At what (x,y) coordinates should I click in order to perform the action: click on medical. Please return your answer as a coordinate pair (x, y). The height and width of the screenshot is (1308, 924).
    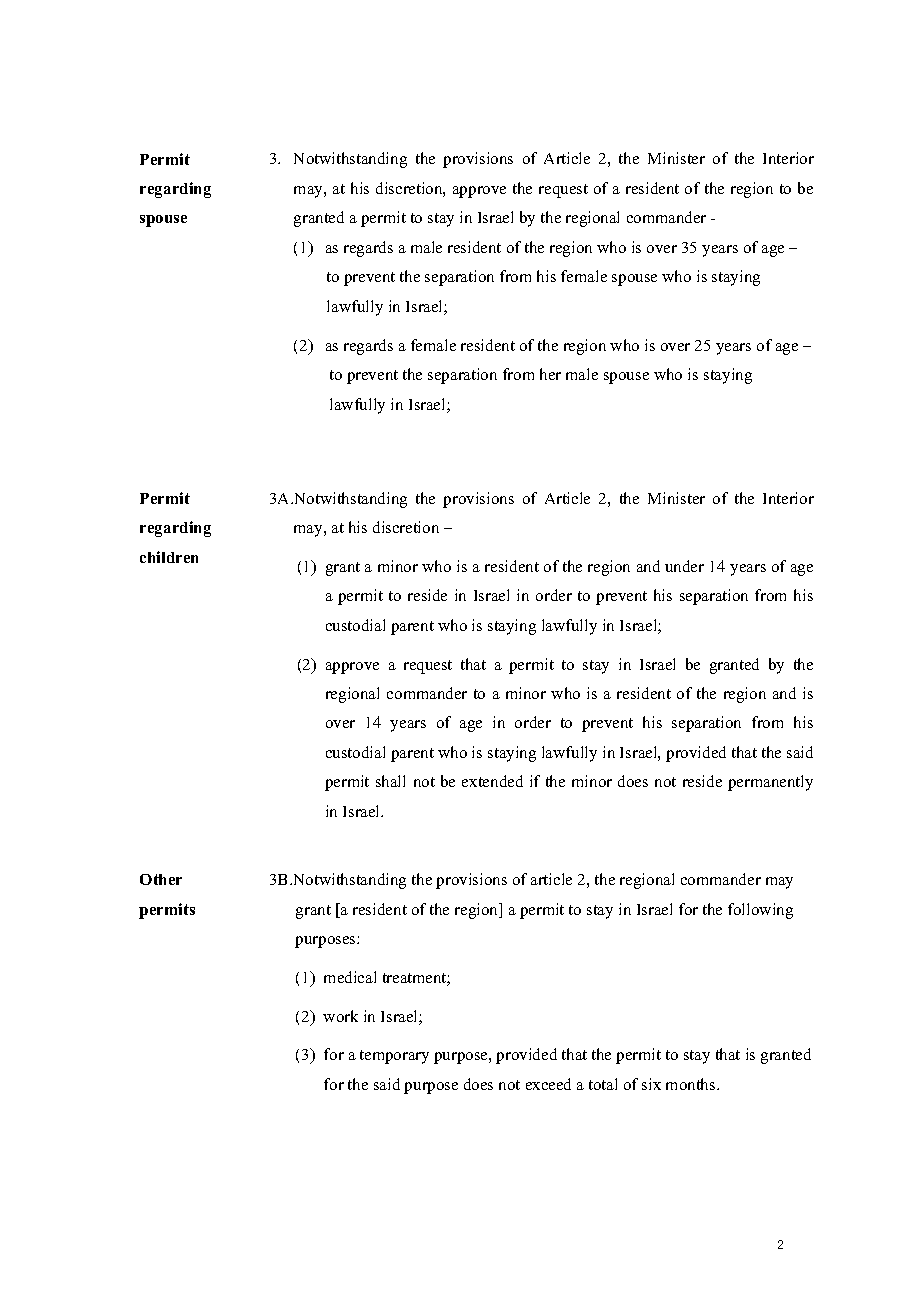
    Looking at the image, I should click on (350, 977).
